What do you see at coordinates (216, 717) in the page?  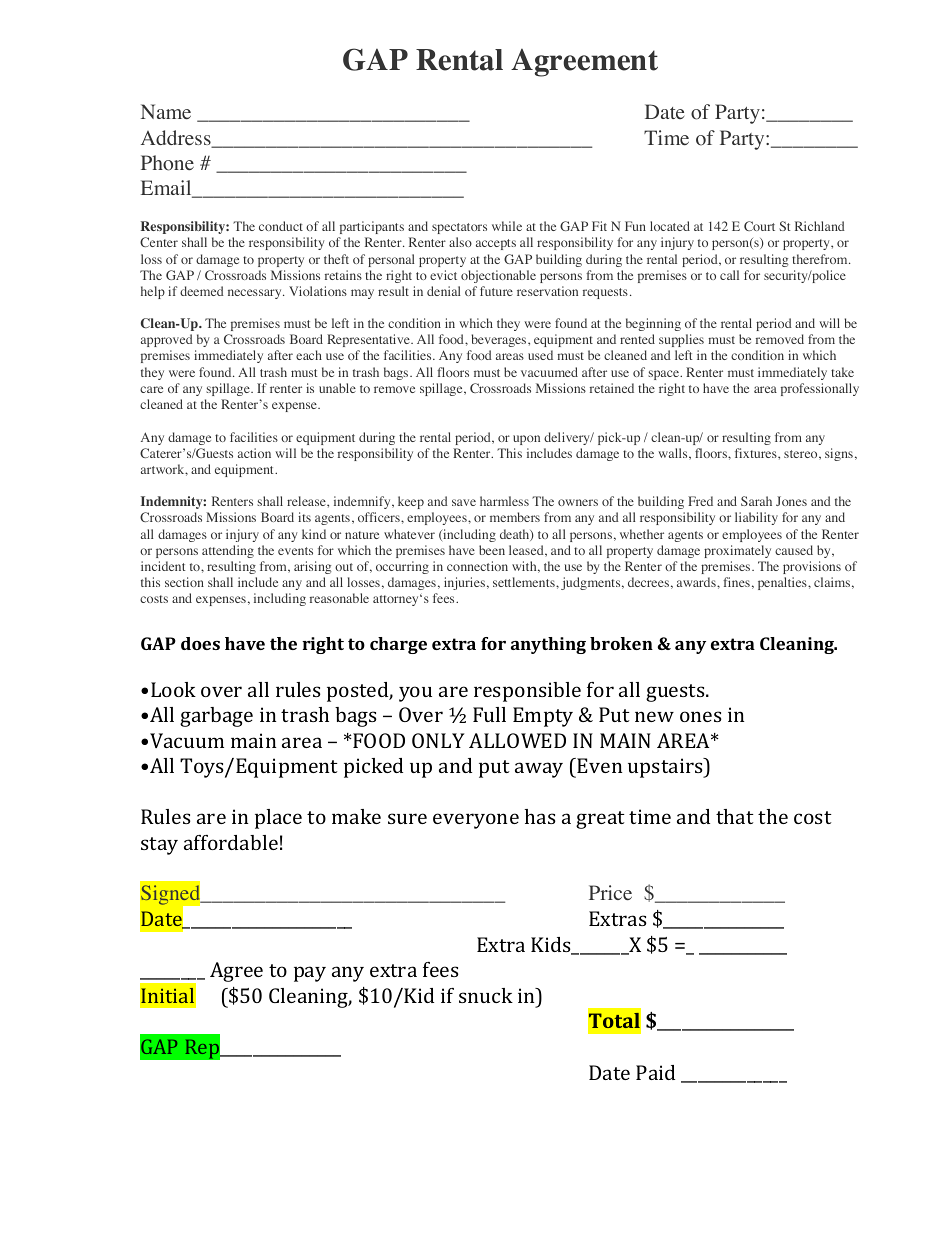 I see `garbage` at bounding box center [216, 717].
